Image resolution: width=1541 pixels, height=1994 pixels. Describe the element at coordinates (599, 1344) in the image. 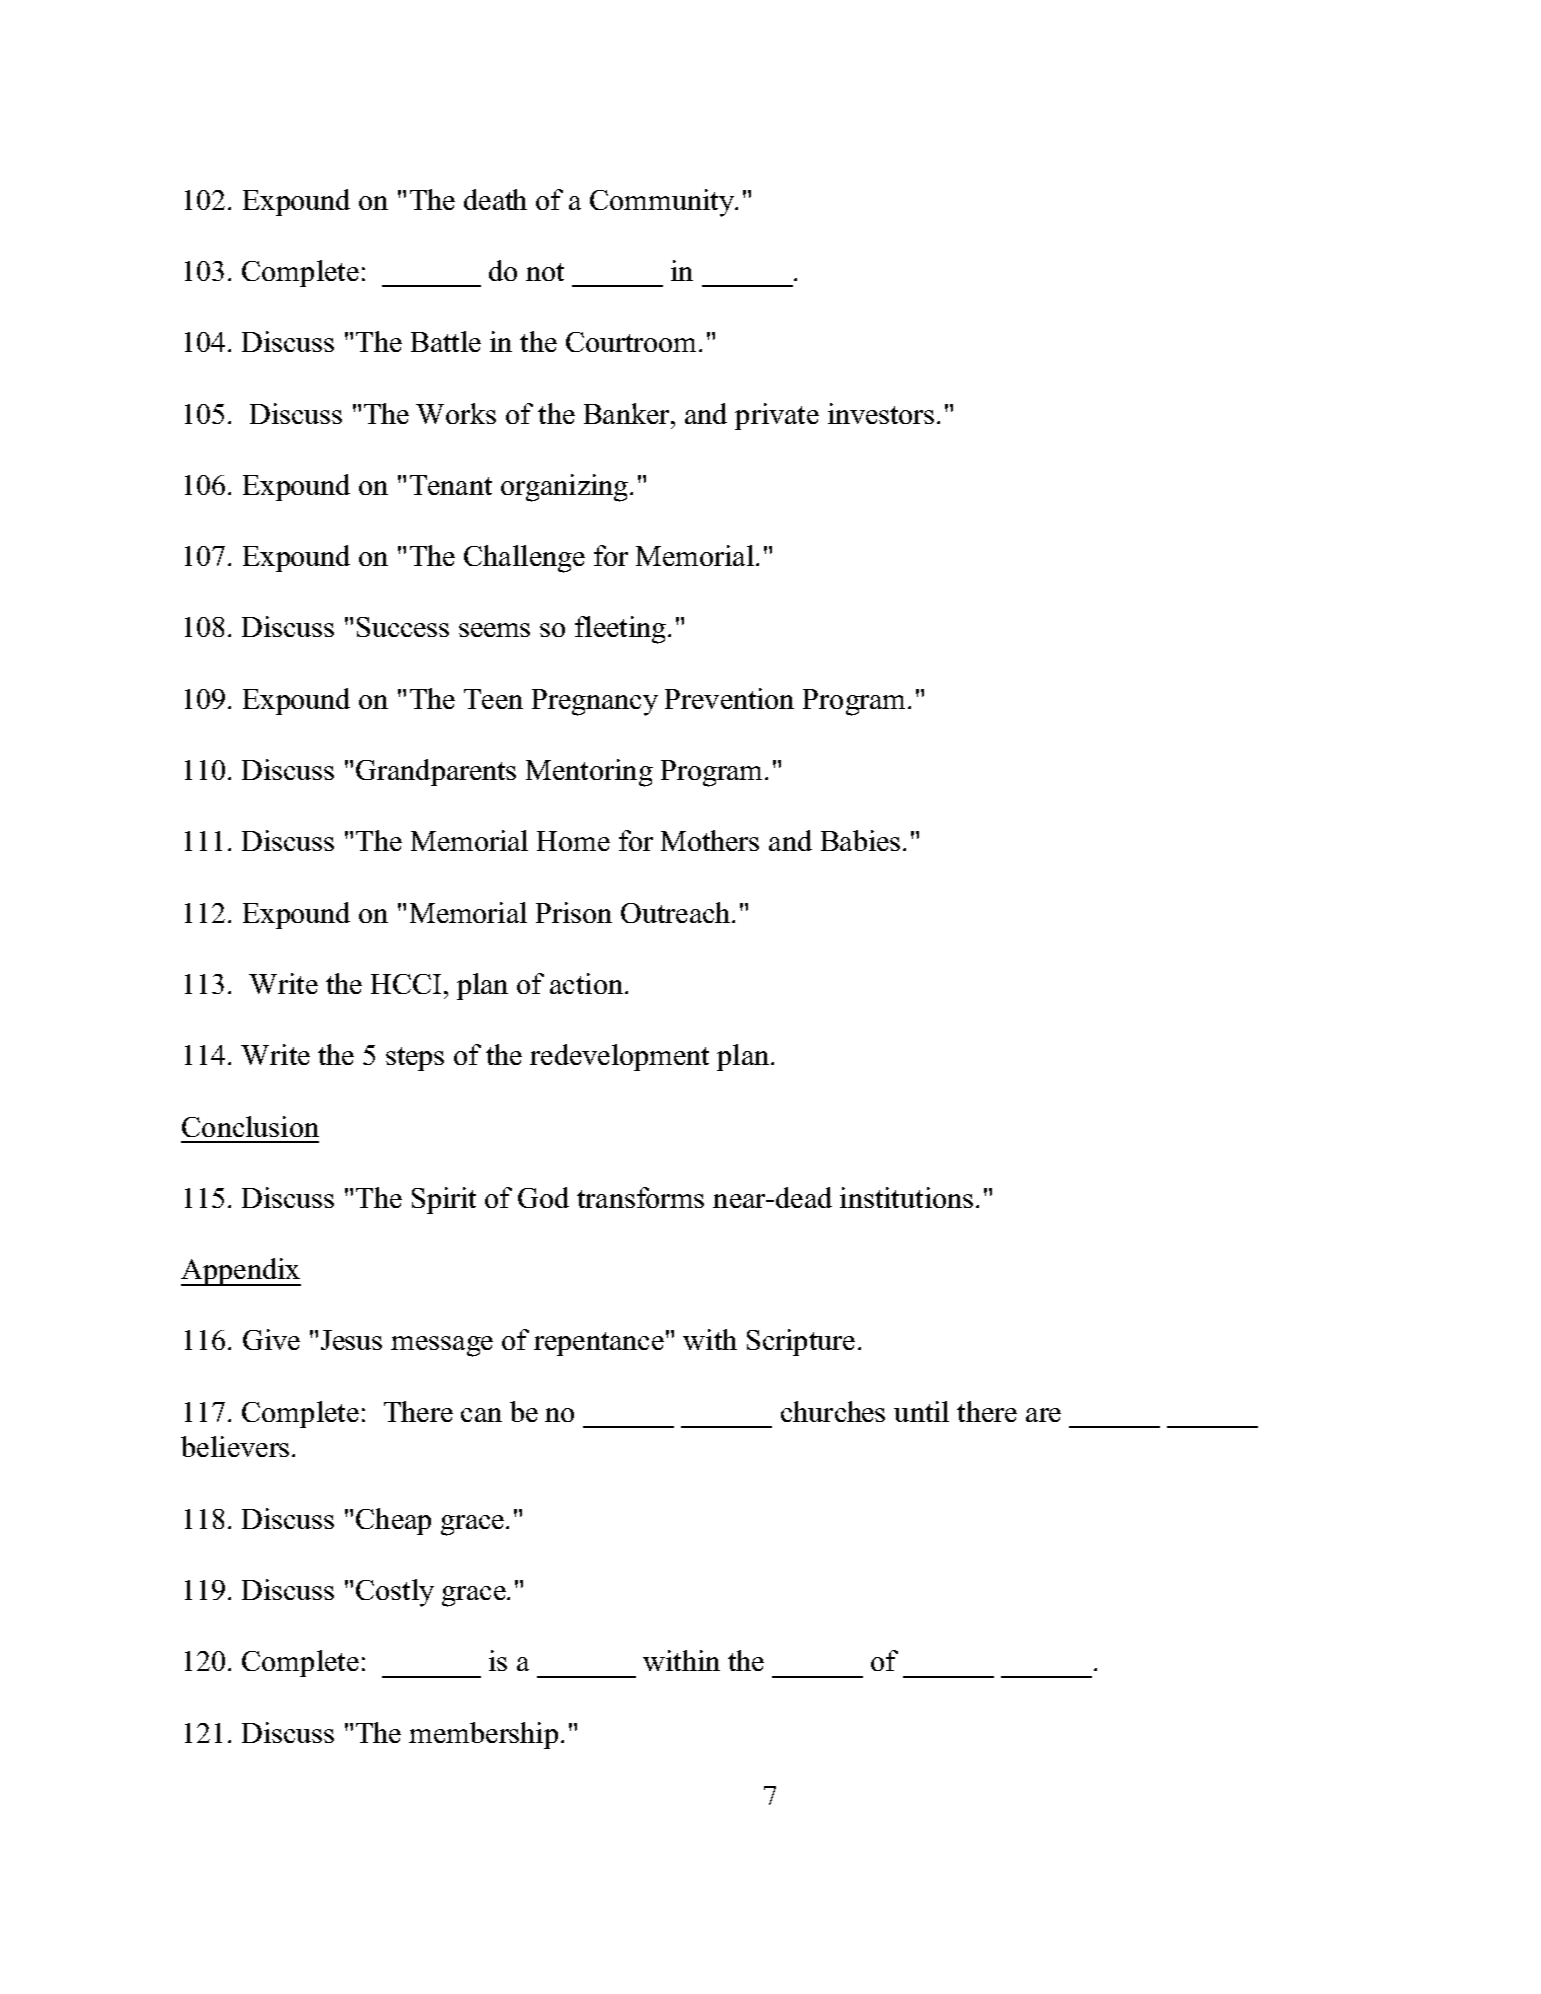

I see `repentance` at that location.
